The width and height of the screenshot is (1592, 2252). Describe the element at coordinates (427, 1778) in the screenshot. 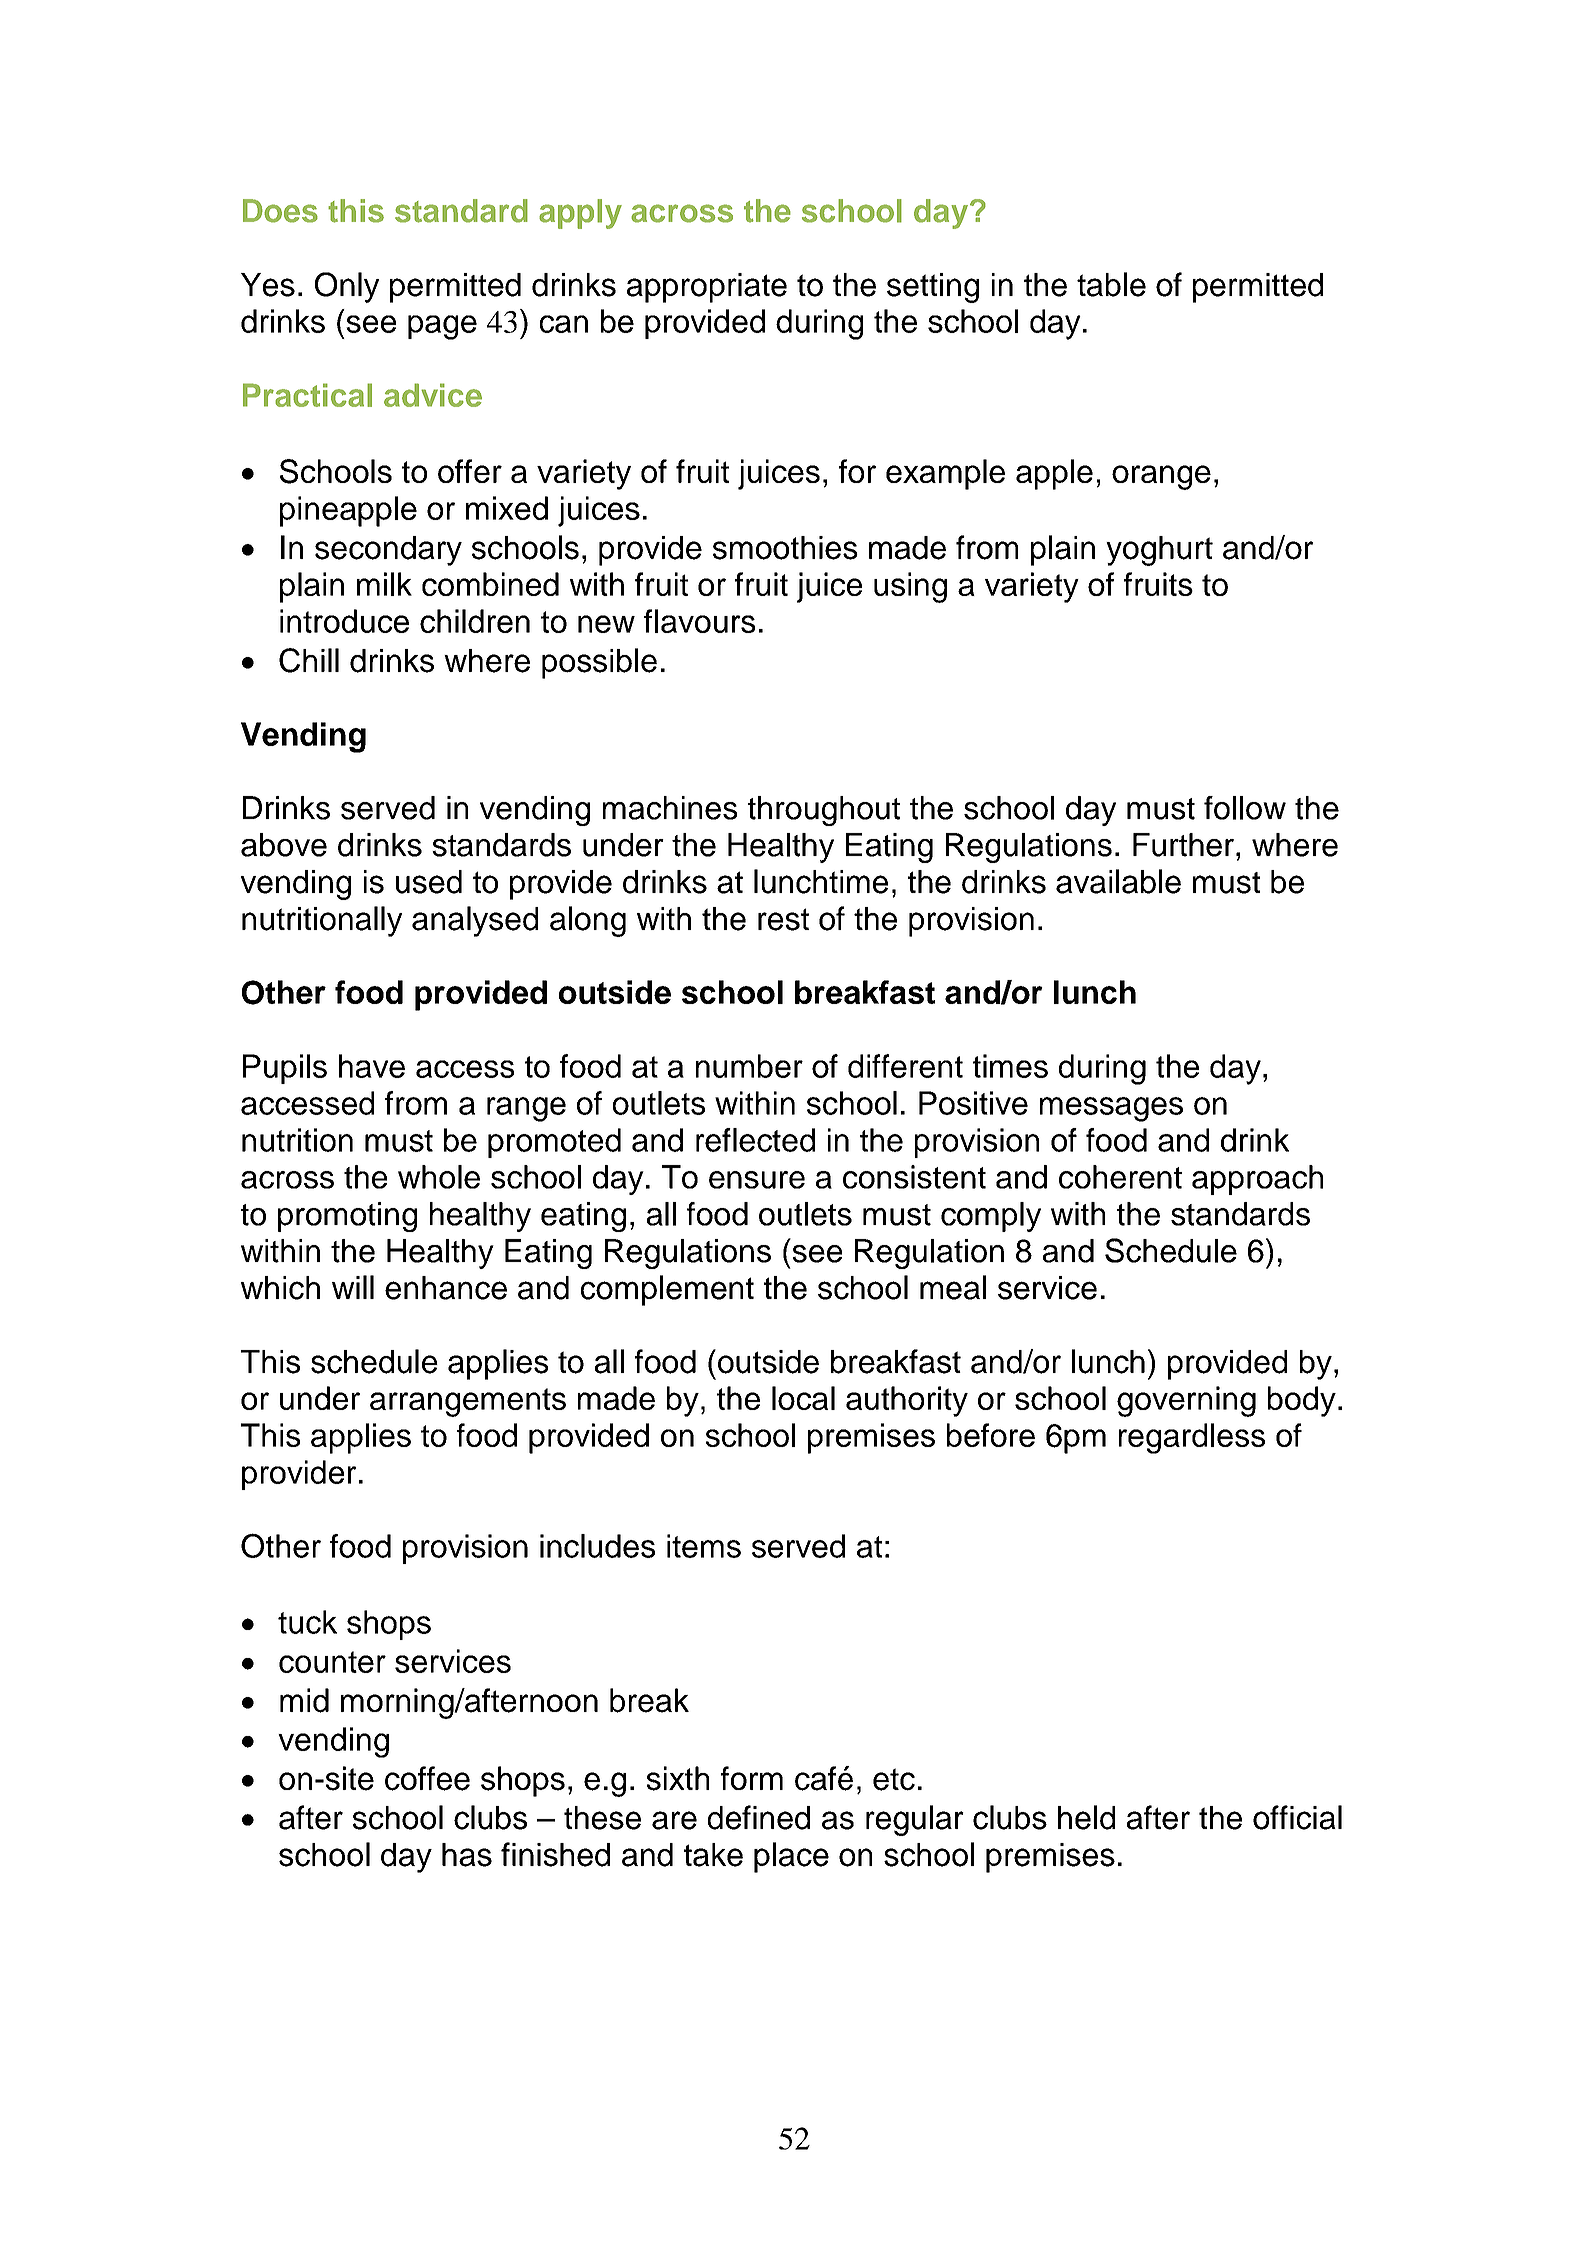

I see `coffee` at that location.
